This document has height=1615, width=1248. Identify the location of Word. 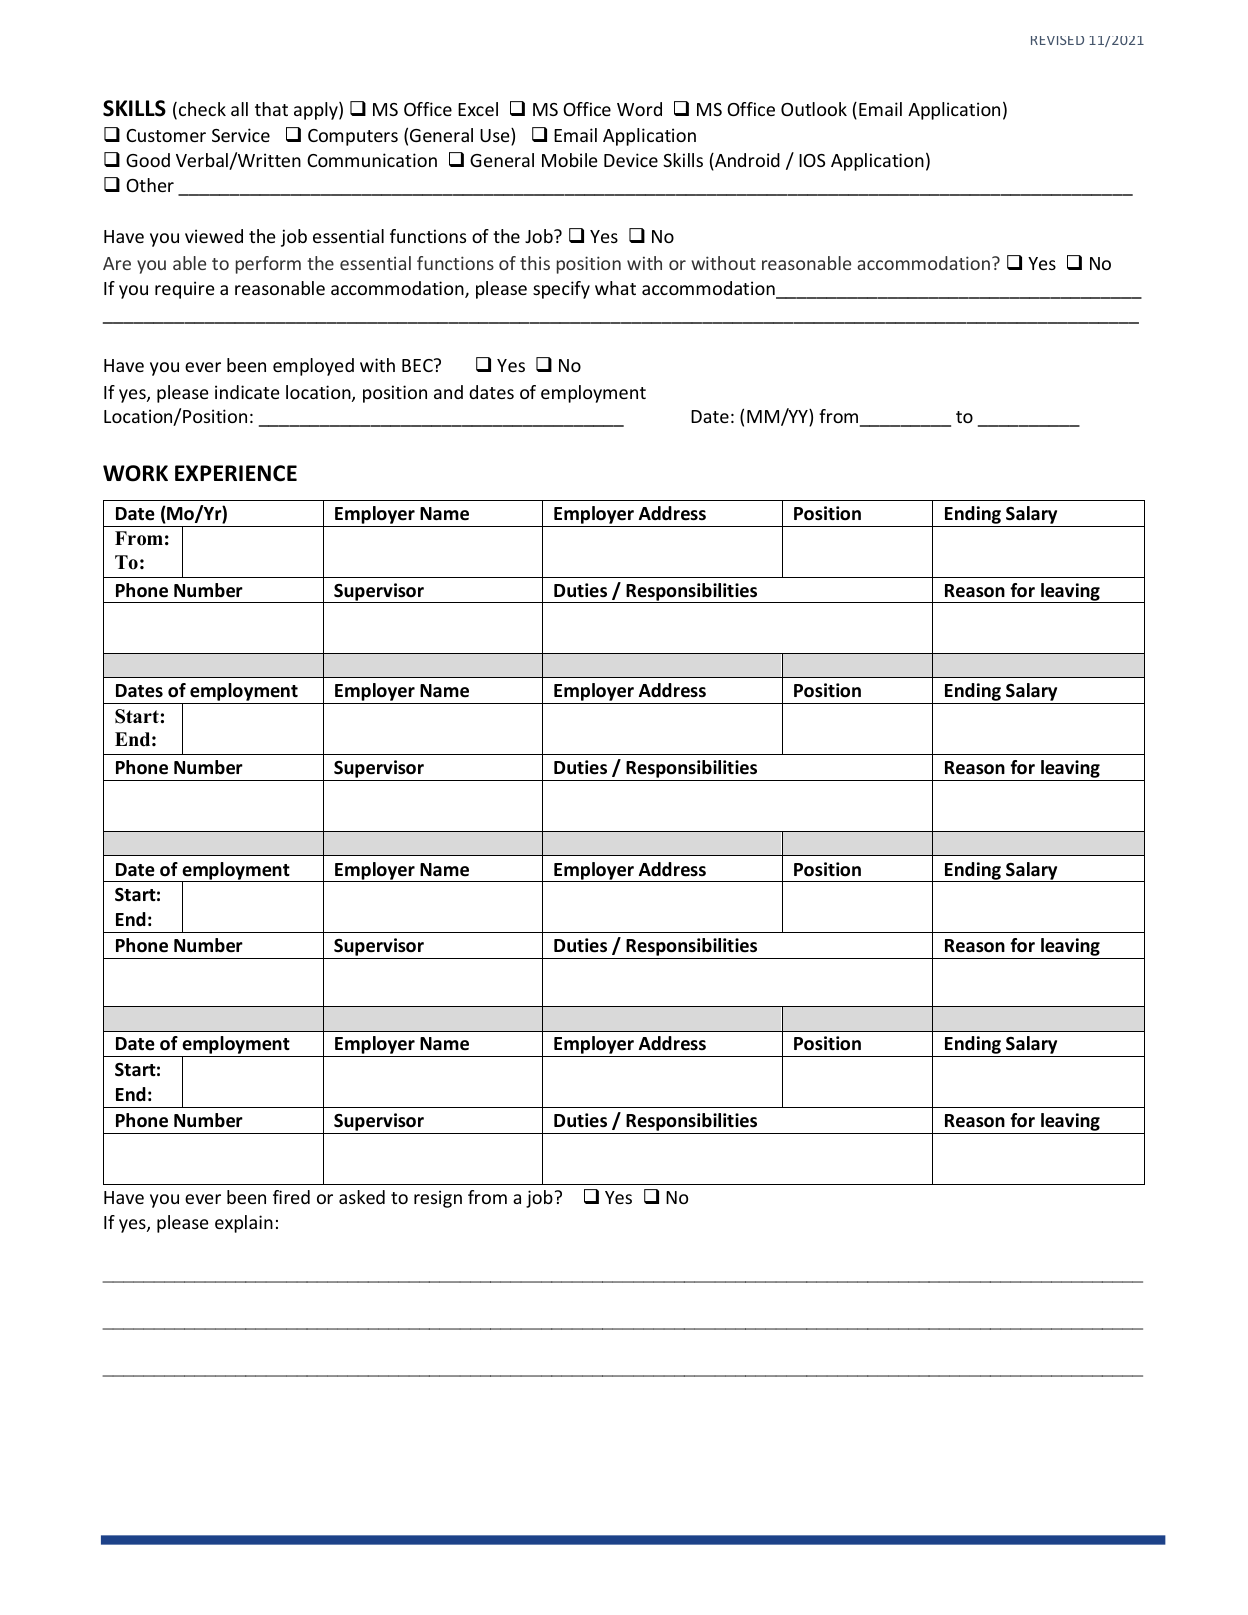
(639, 109).
